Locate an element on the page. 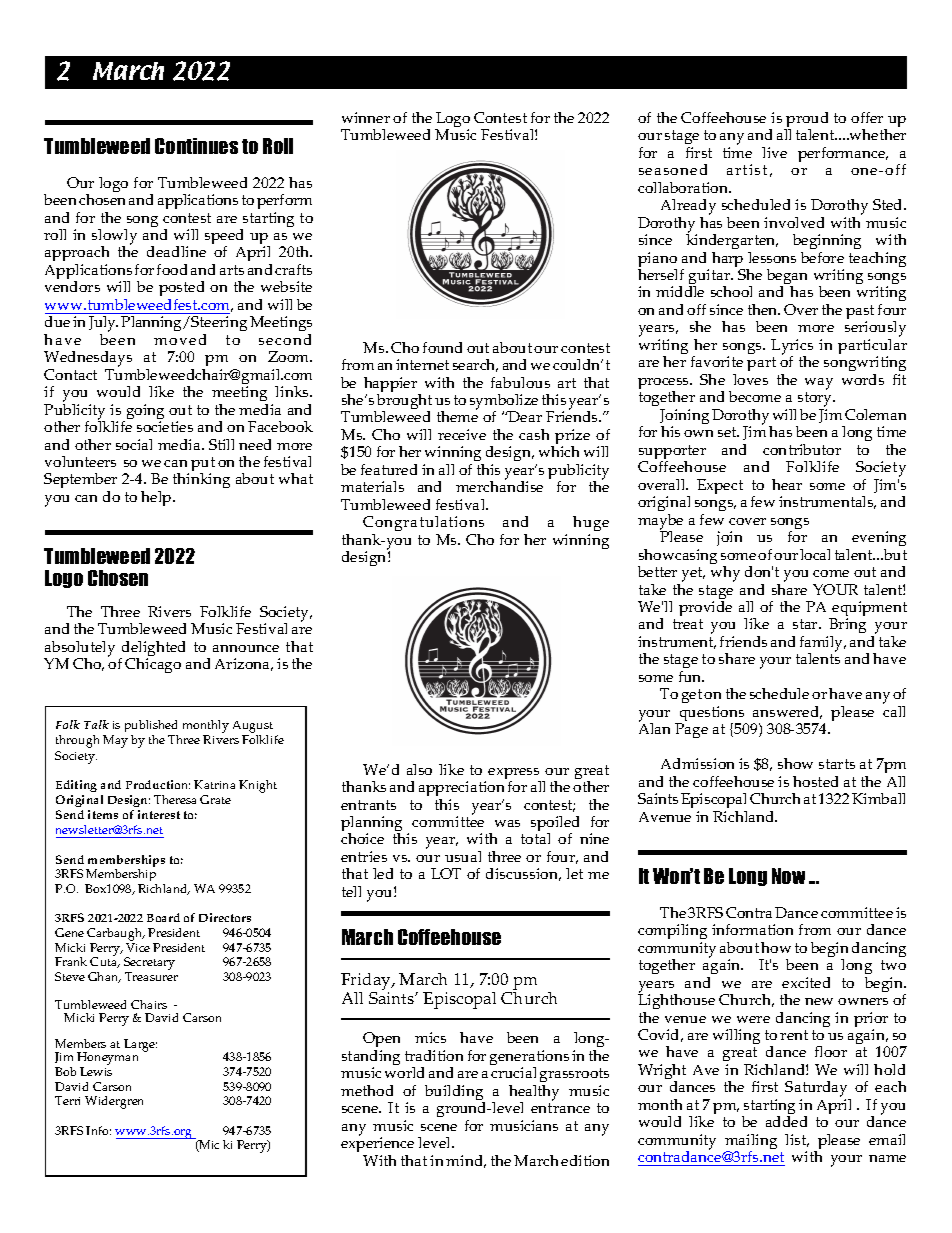  mind is located at coordinates (466, 1161).
